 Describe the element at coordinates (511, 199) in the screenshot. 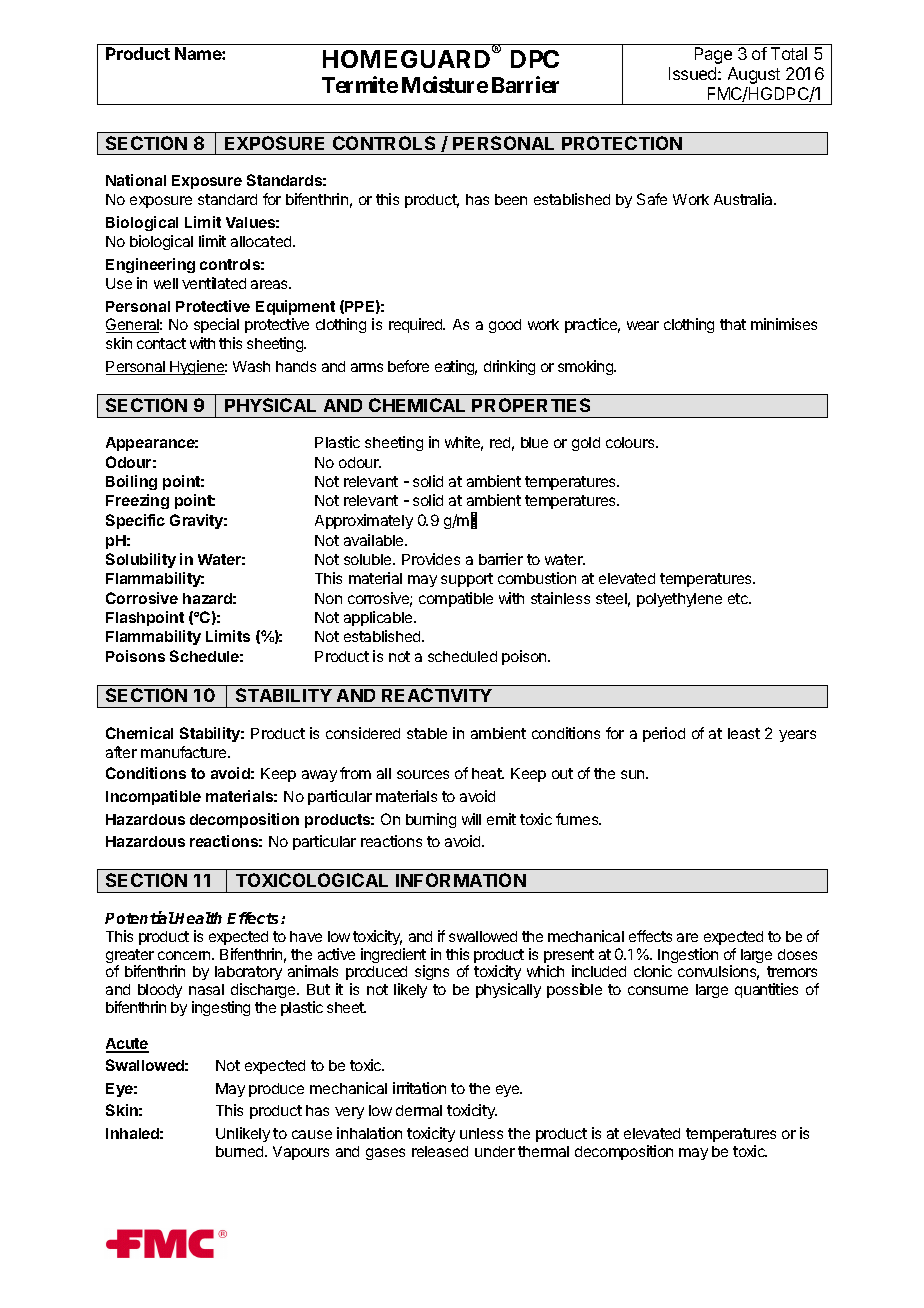

I see `been` at that location.
